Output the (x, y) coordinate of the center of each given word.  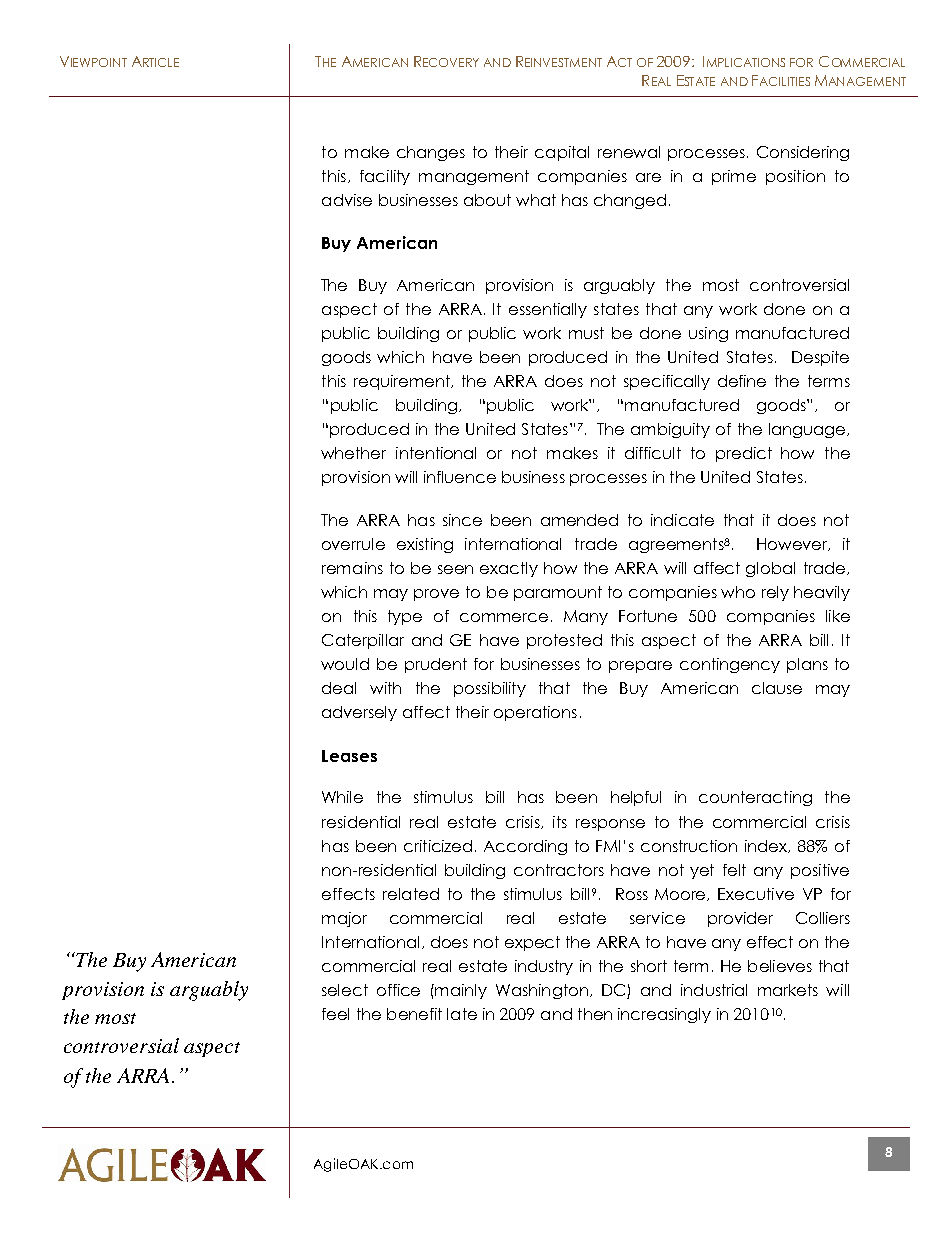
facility (385, 177)
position (795, 177)
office (398, 990)
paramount (558, 593)
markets (788, 990)
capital (562, 153)
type (405, 617)
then (595, 1014)
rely (775, 593)
